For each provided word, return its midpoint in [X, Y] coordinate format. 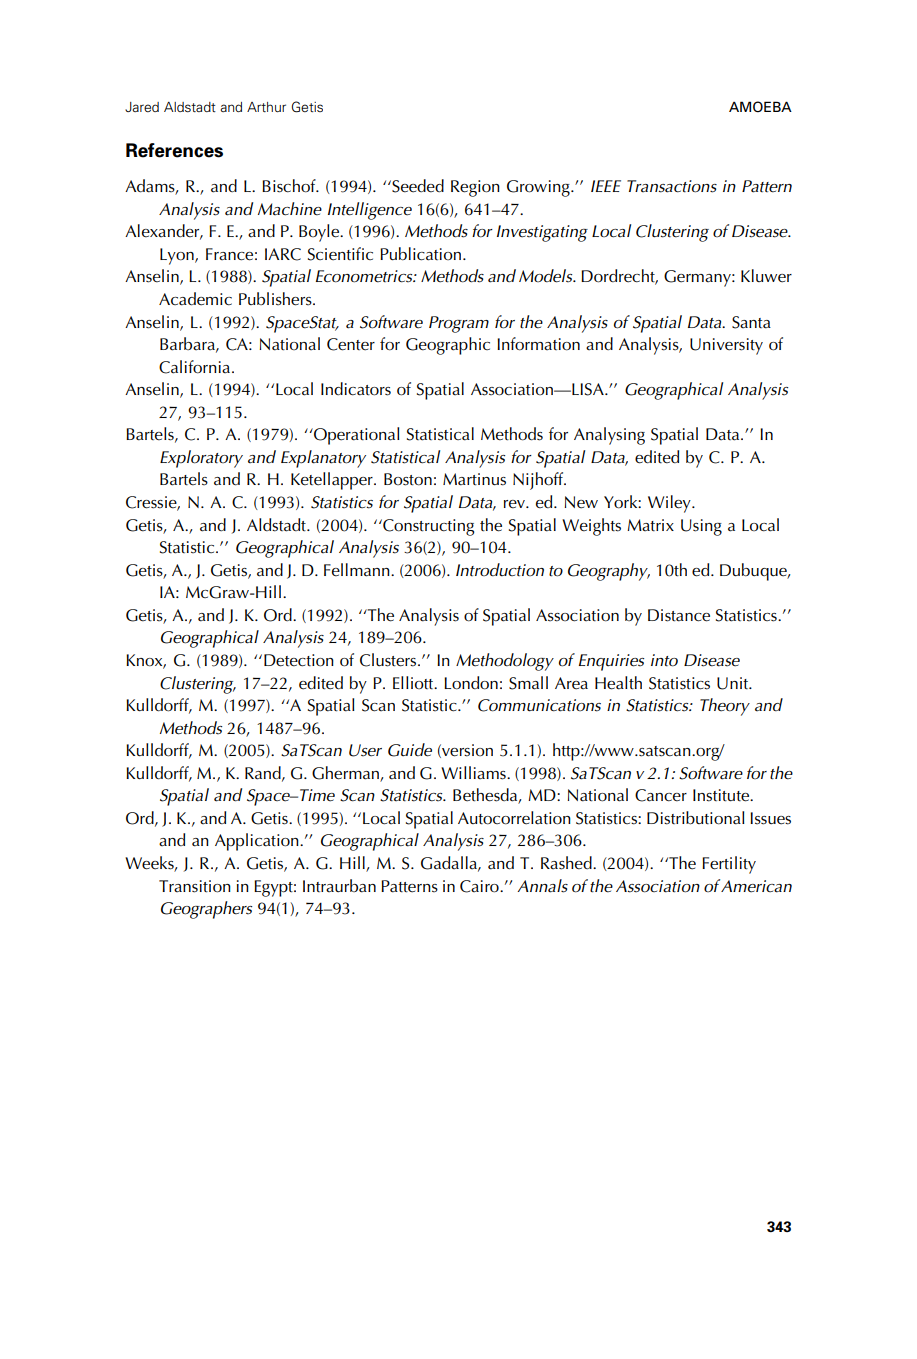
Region [475, 188]
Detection [299, 660]
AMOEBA [760, 106]
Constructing [427, 527]
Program [459, 324]
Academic [195, 299]
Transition [195, 886]
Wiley [670, 504]
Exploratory [201, 459]
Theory [725, 707]
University [726, 346]
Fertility [729, 865]
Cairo [480, 886]
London [471, 683]
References [174, 150]
